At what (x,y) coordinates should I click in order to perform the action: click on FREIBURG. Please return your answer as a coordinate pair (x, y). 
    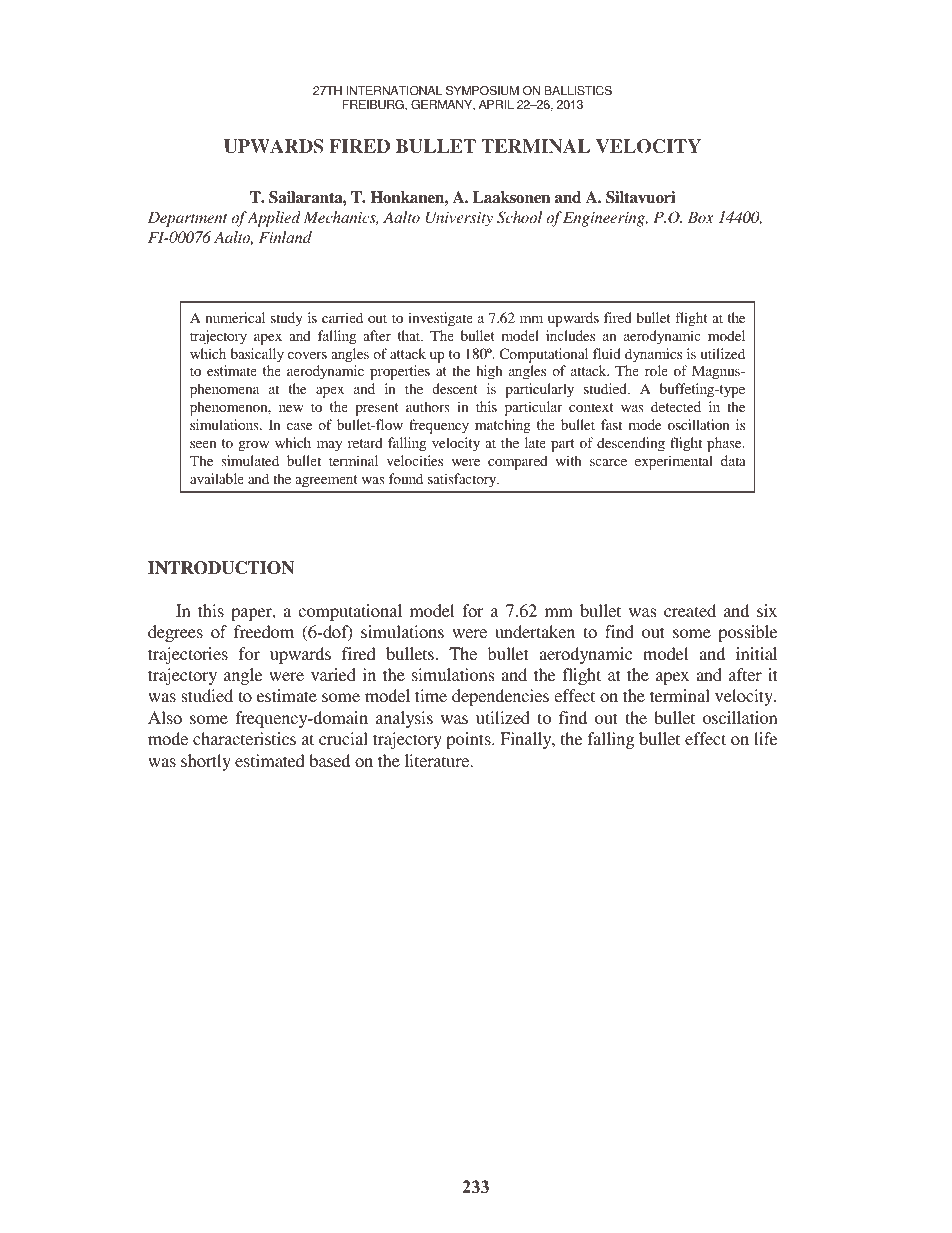
    Looking at the image, I should click on (374, 105).
